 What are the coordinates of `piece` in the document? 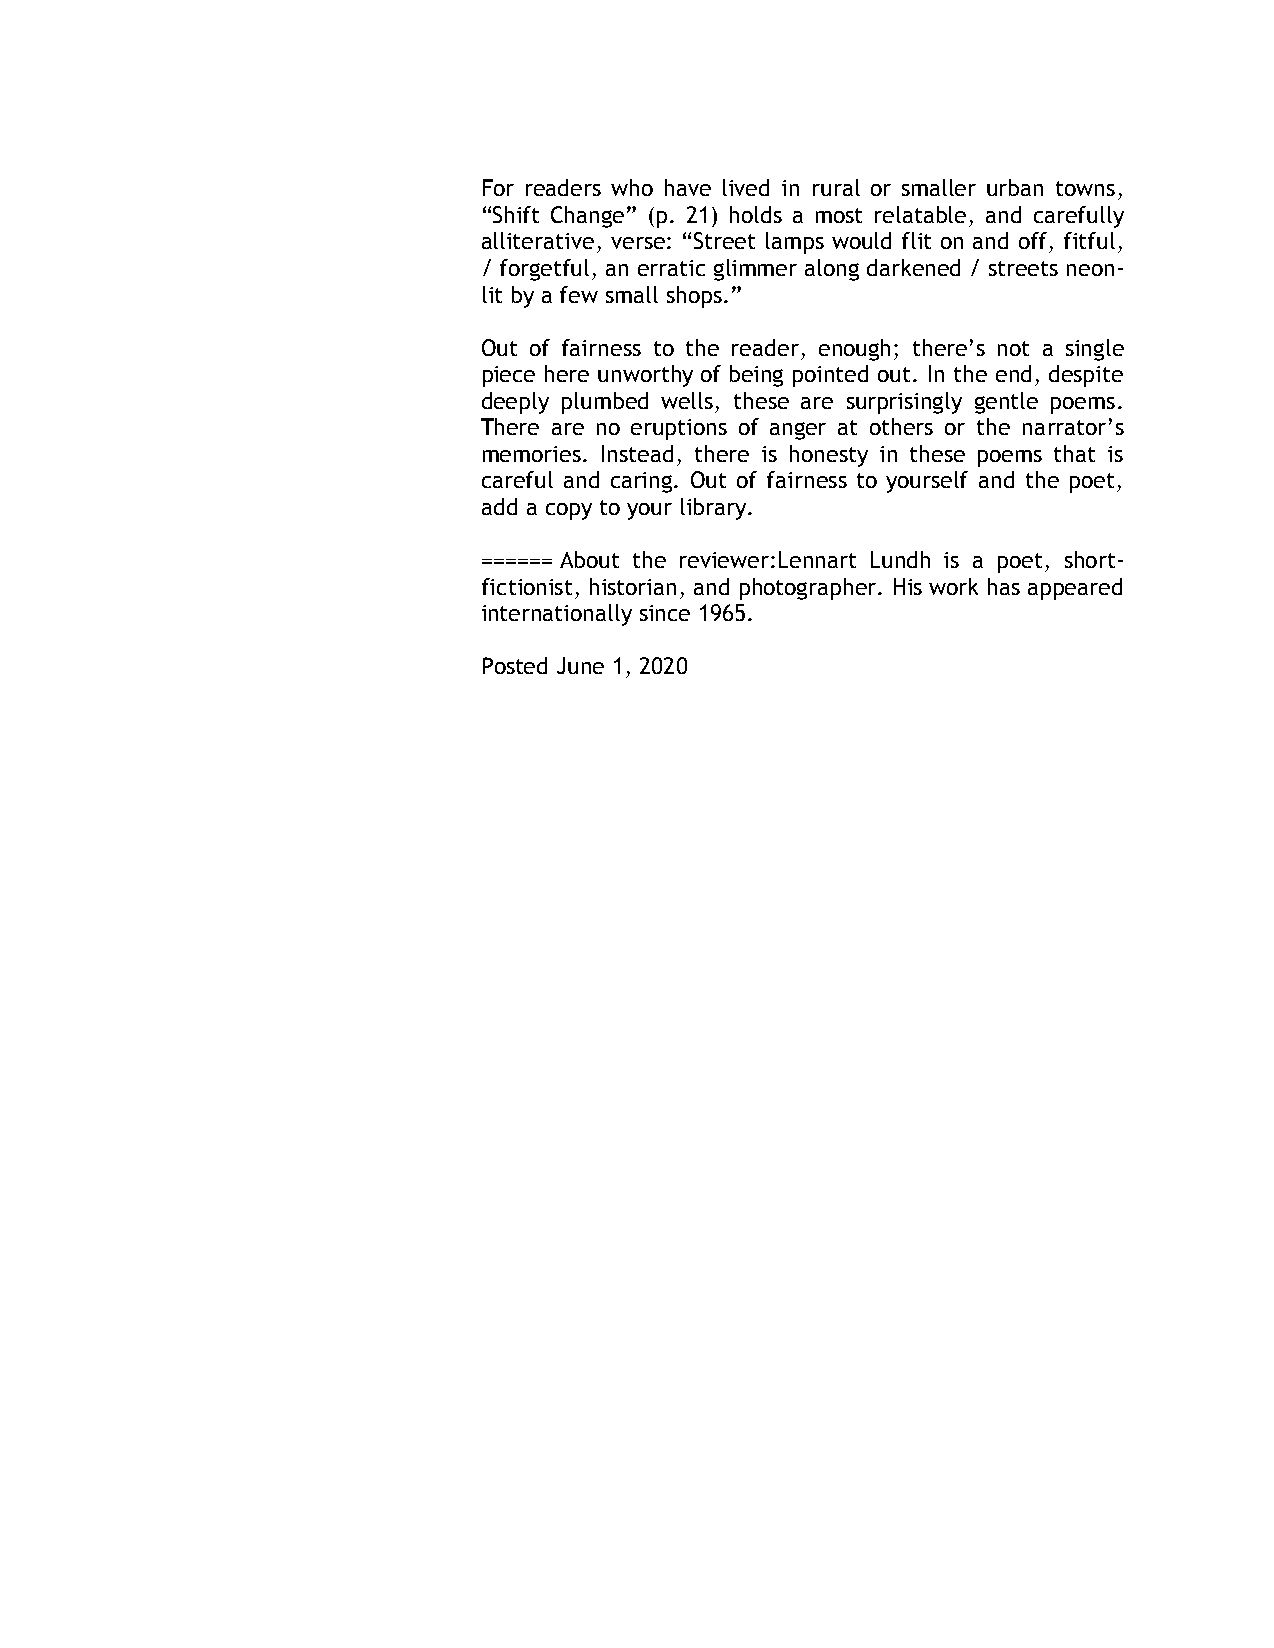 It's located at (509, 376).
